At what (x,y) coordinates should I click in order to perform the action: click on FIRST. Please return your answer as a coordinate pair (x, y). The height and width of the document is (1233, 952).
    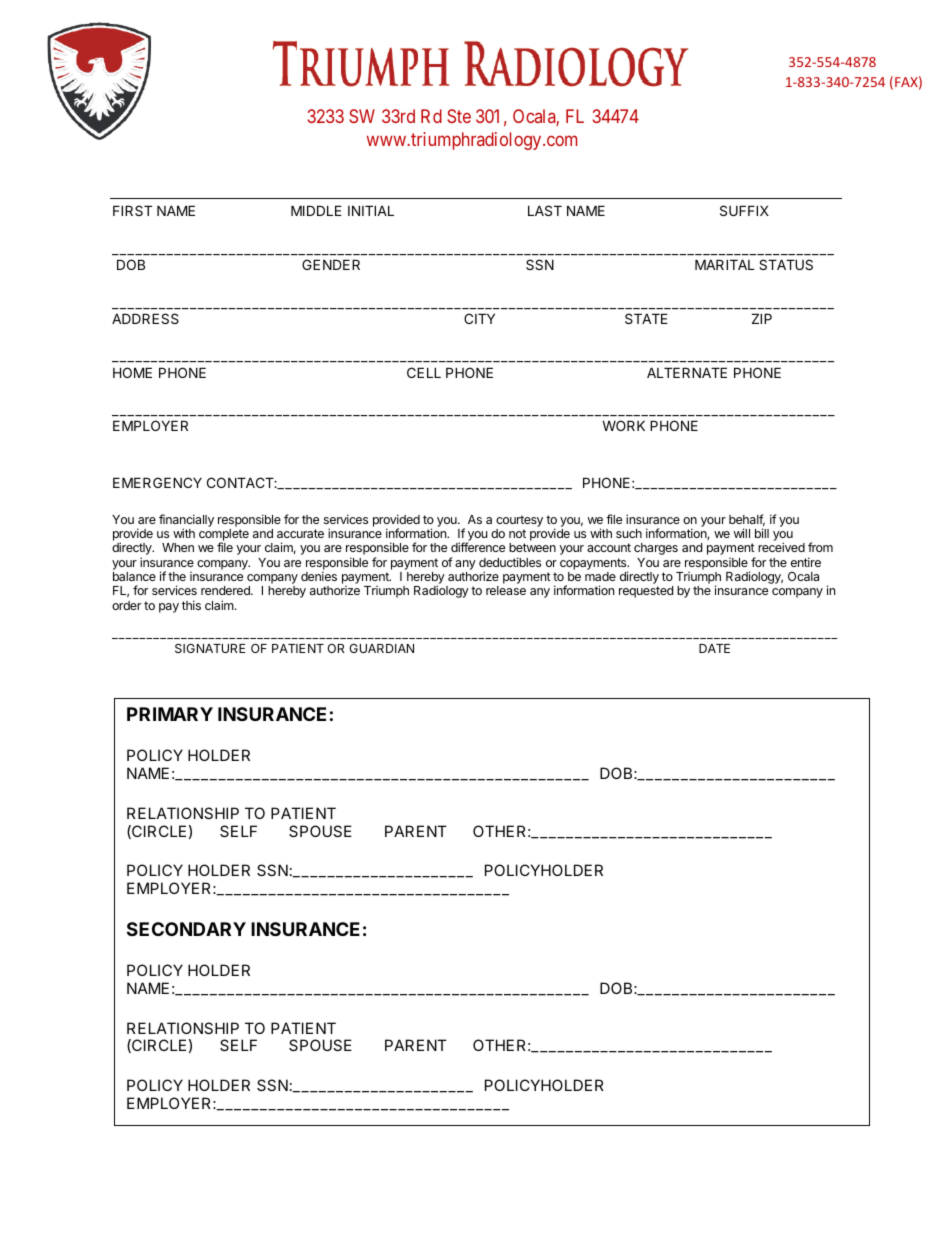
    Looking at the image, I should click on (132, 210).
